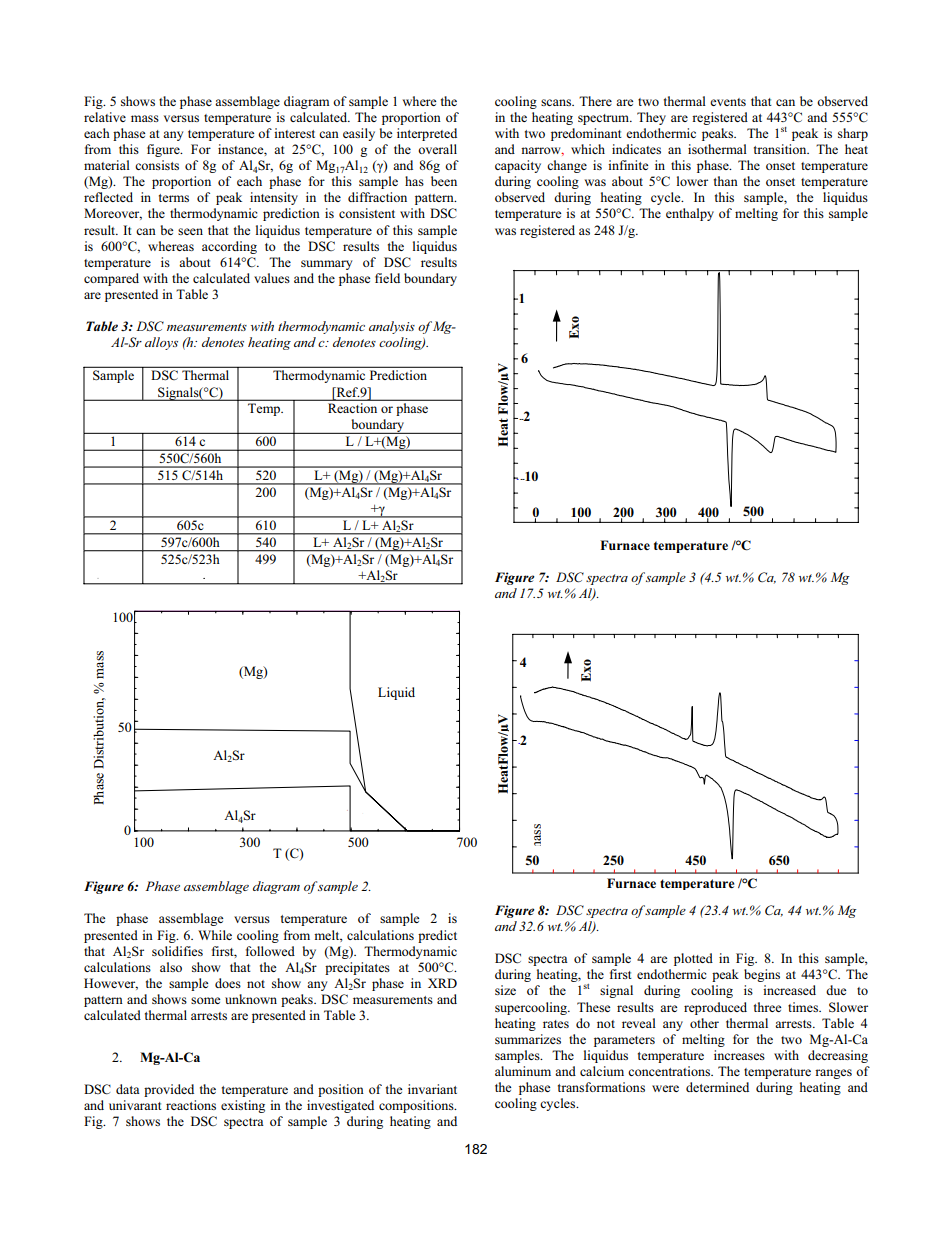 The image size is (952, 1233). Describe the element at coordinates (762, 975) in the screenshot. I see `begins` at that location.
